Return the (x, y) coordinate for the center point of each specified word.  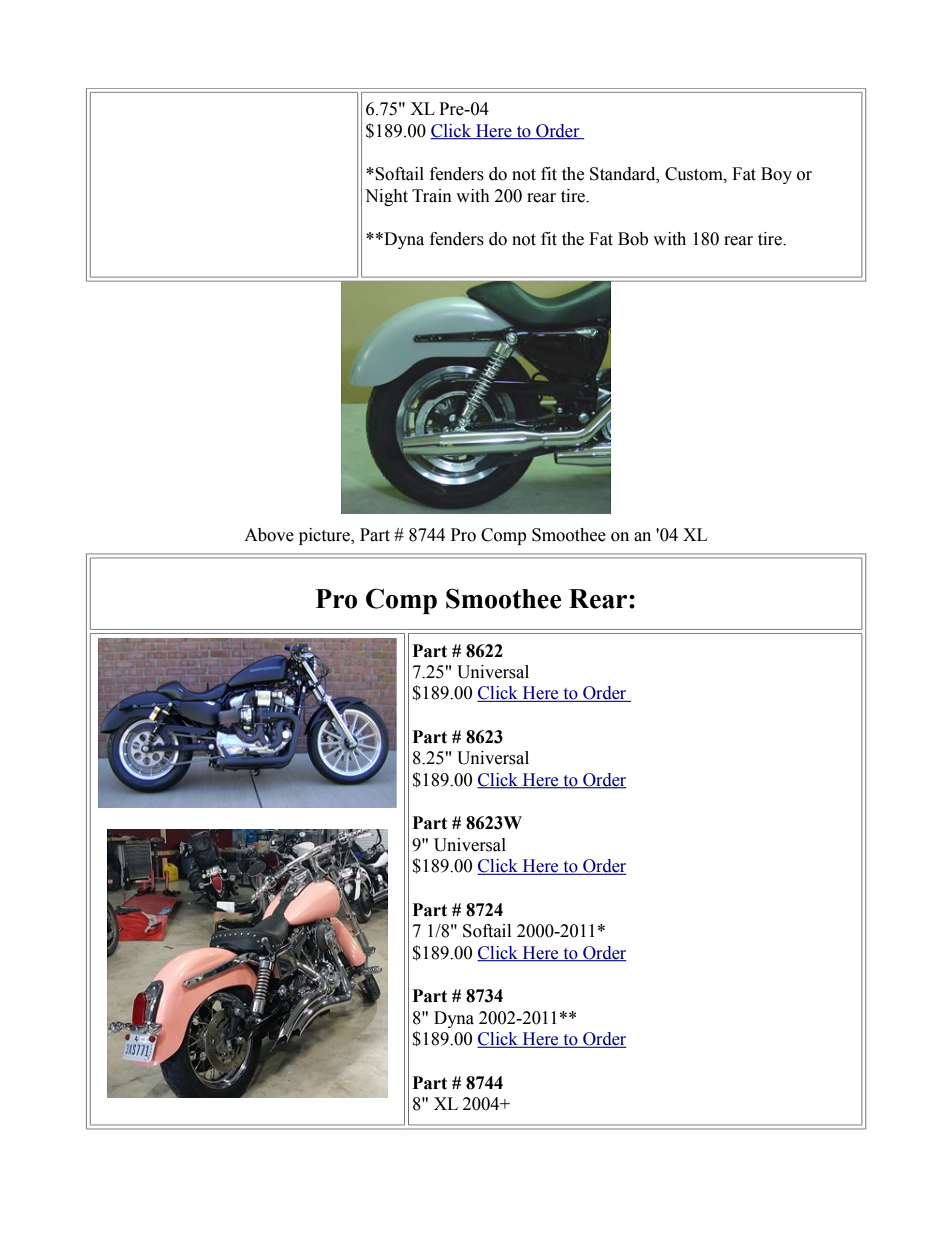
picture (325, 536)
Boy (776, 175)
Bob (633, 239)
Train (432, 196)
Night (386, 197)
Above (269, 535)
